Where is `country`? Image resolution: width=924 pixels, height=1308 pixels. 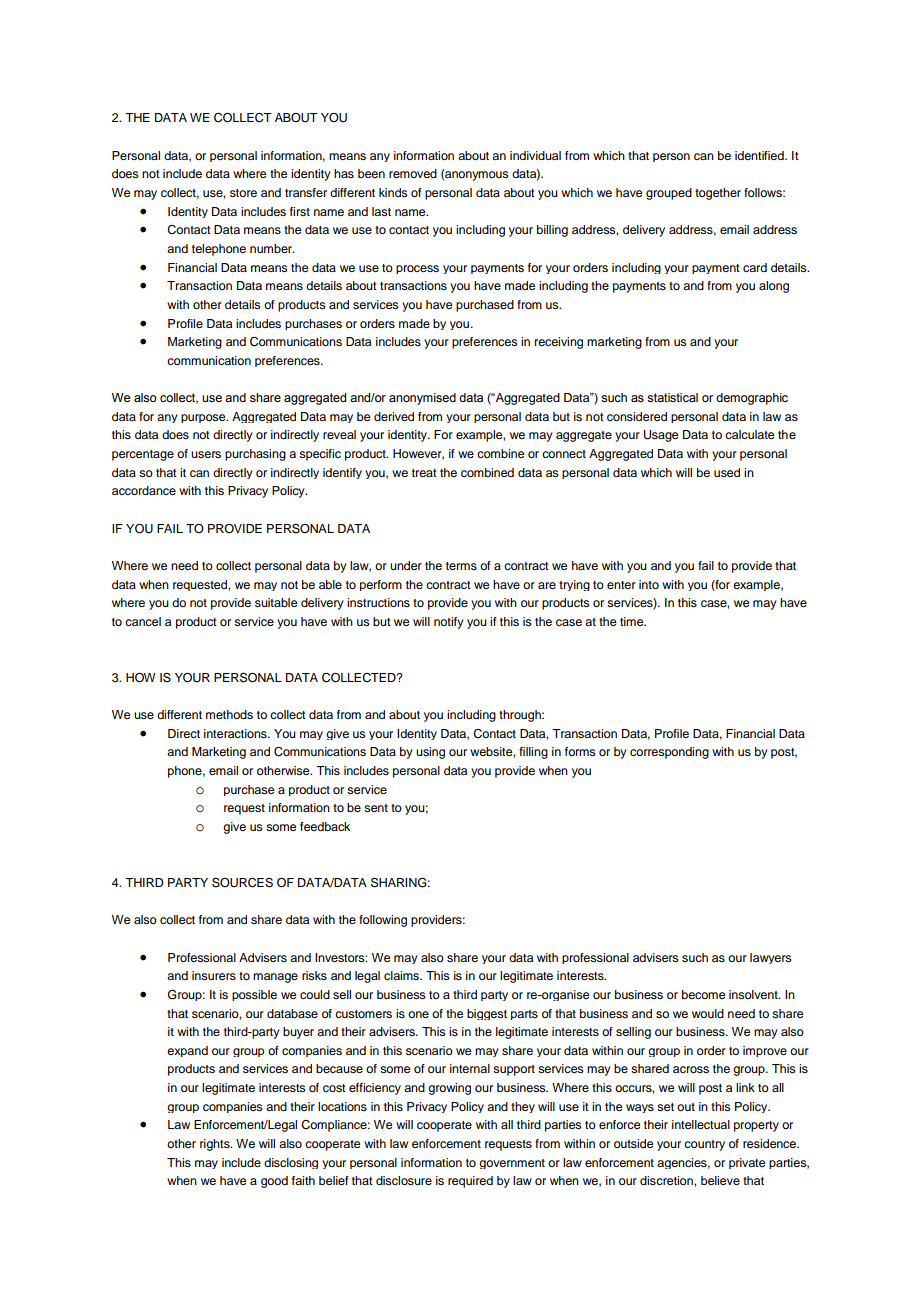 country is located at coordinates (704, 1145).
